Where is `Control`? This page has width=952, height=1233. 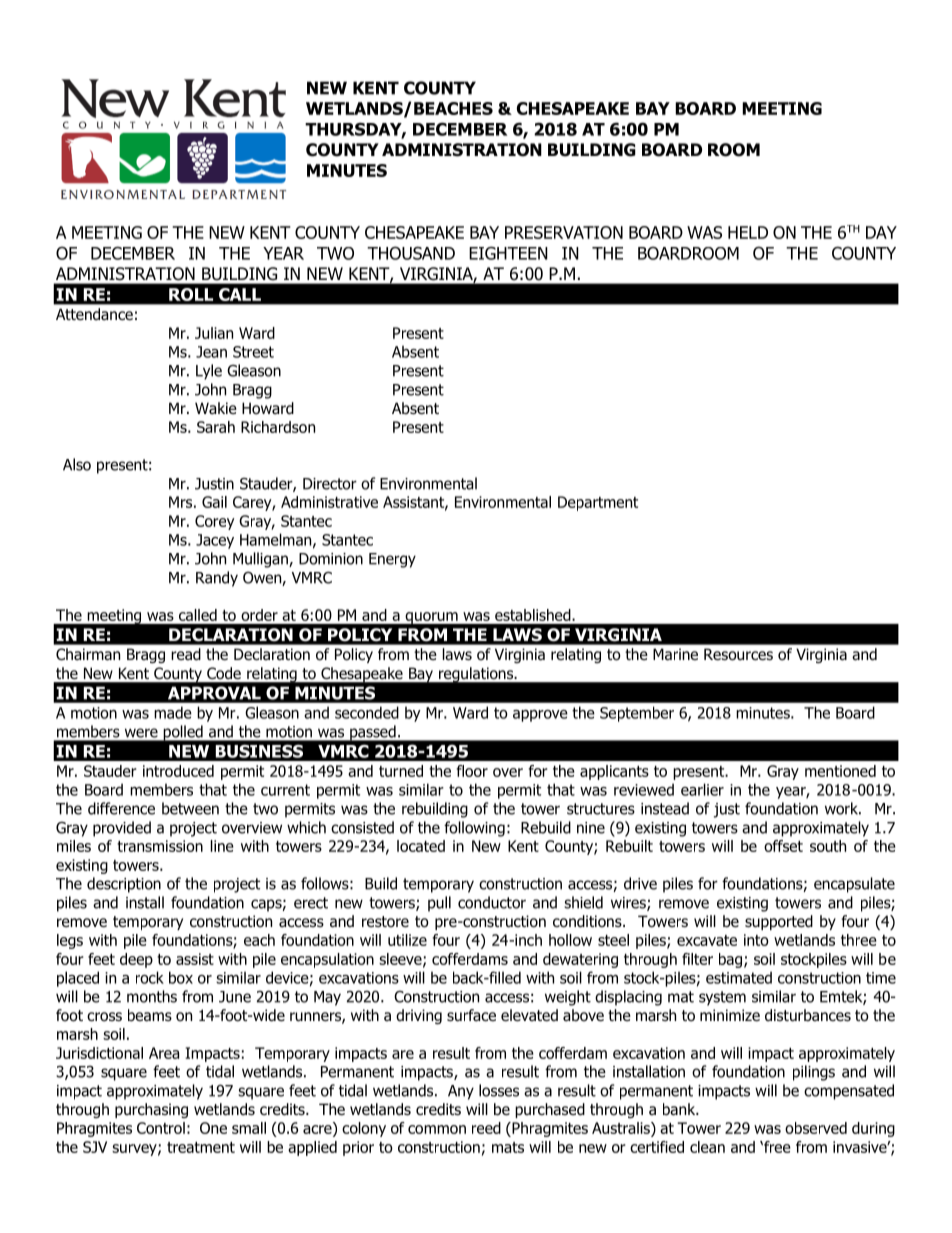 Control is located at coordinates (161, 1128).
